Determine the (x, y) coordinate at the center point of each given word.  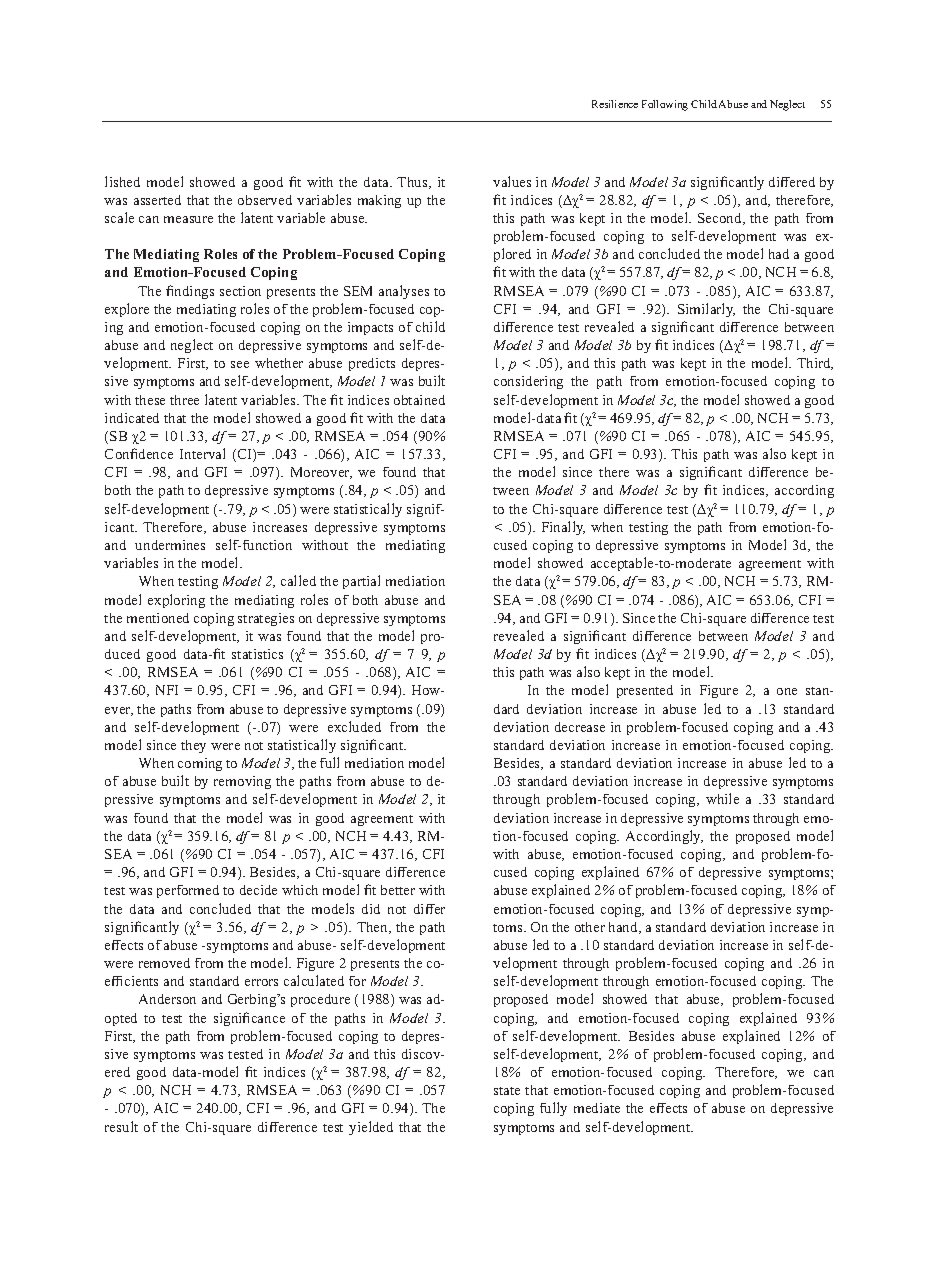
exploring (176, 601)
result (121, 1126)
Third (815, 364)
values (512, 181)
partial (361, 582)
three (184, 400)
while (722, 798)
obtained (419, 400)
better (398, 890)
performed (188, 891)
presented (645, 691)
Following (665, 105)
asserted (157, 200)
